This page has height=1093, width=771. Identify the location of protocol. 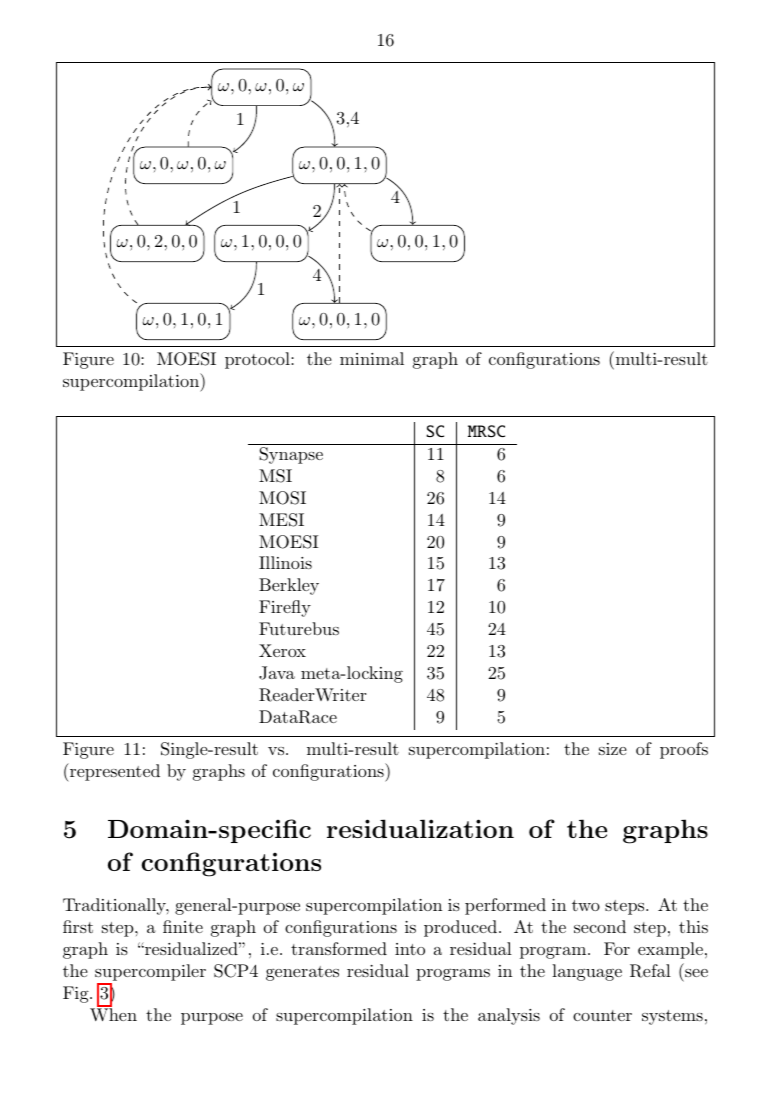
(258, 360).
